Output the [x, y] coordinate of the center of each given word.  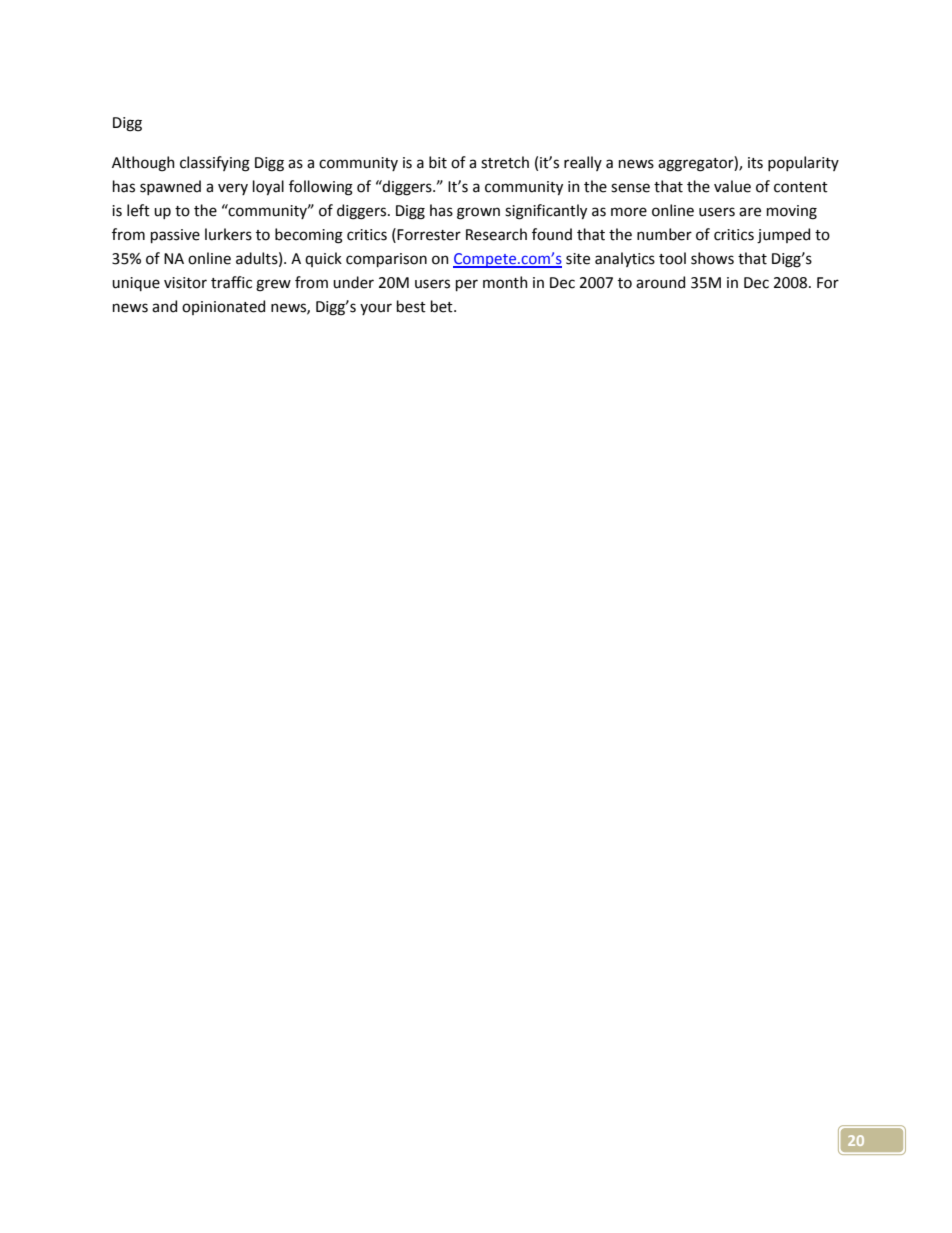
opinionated [223, 307]
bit [438, 162]
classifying [215, 164]
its [755, 163]
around [660, 282]
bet [443, 306]
